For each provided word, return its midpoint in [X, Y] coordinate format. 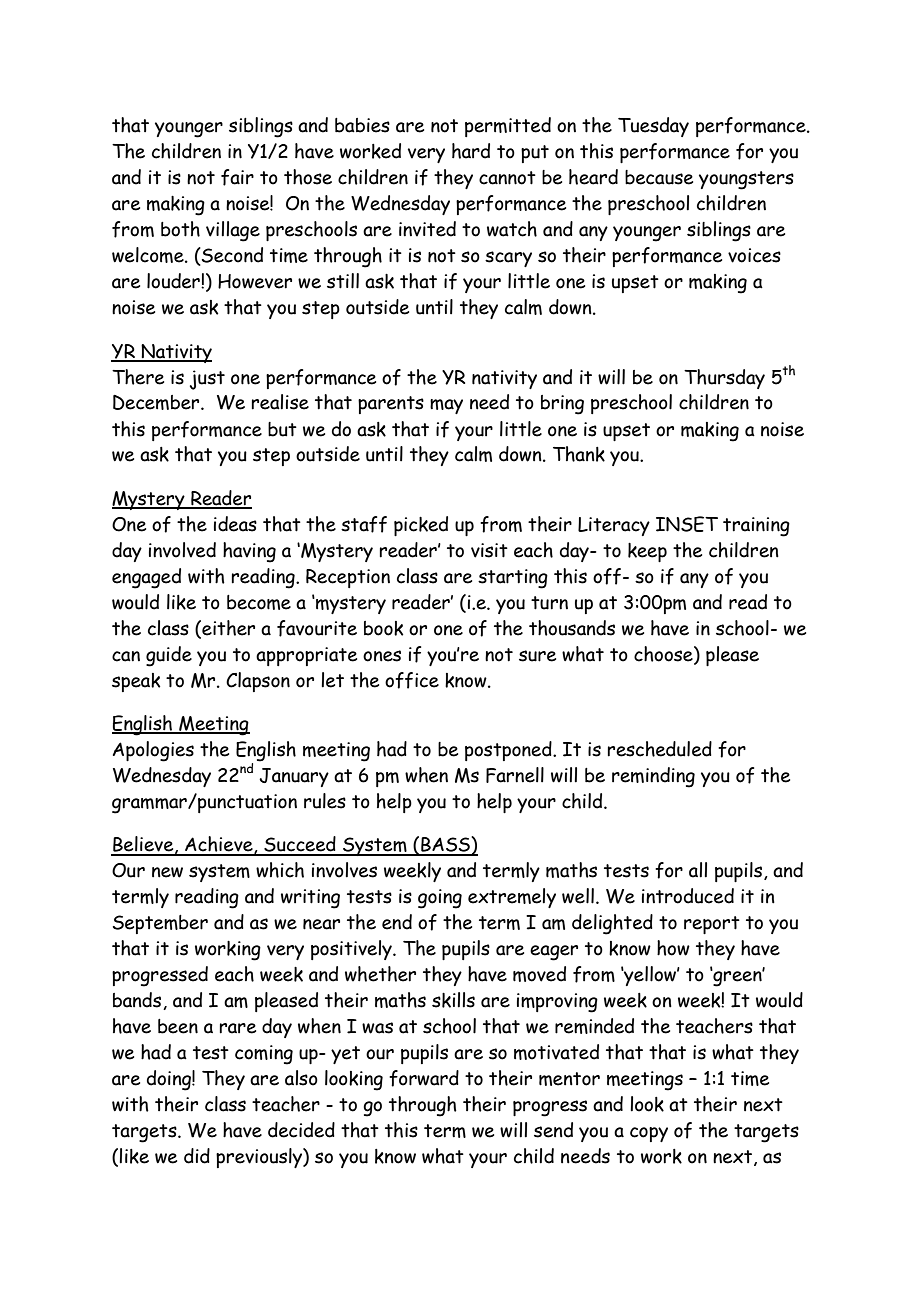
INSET [687, 524]
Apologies [153, 751]
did [197, 1156]
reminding [653, 777]
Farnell [515, 775]
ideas [235, 524]
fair [237, 177]
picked [421, 526]
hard [471, 151]
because [659, 177]
